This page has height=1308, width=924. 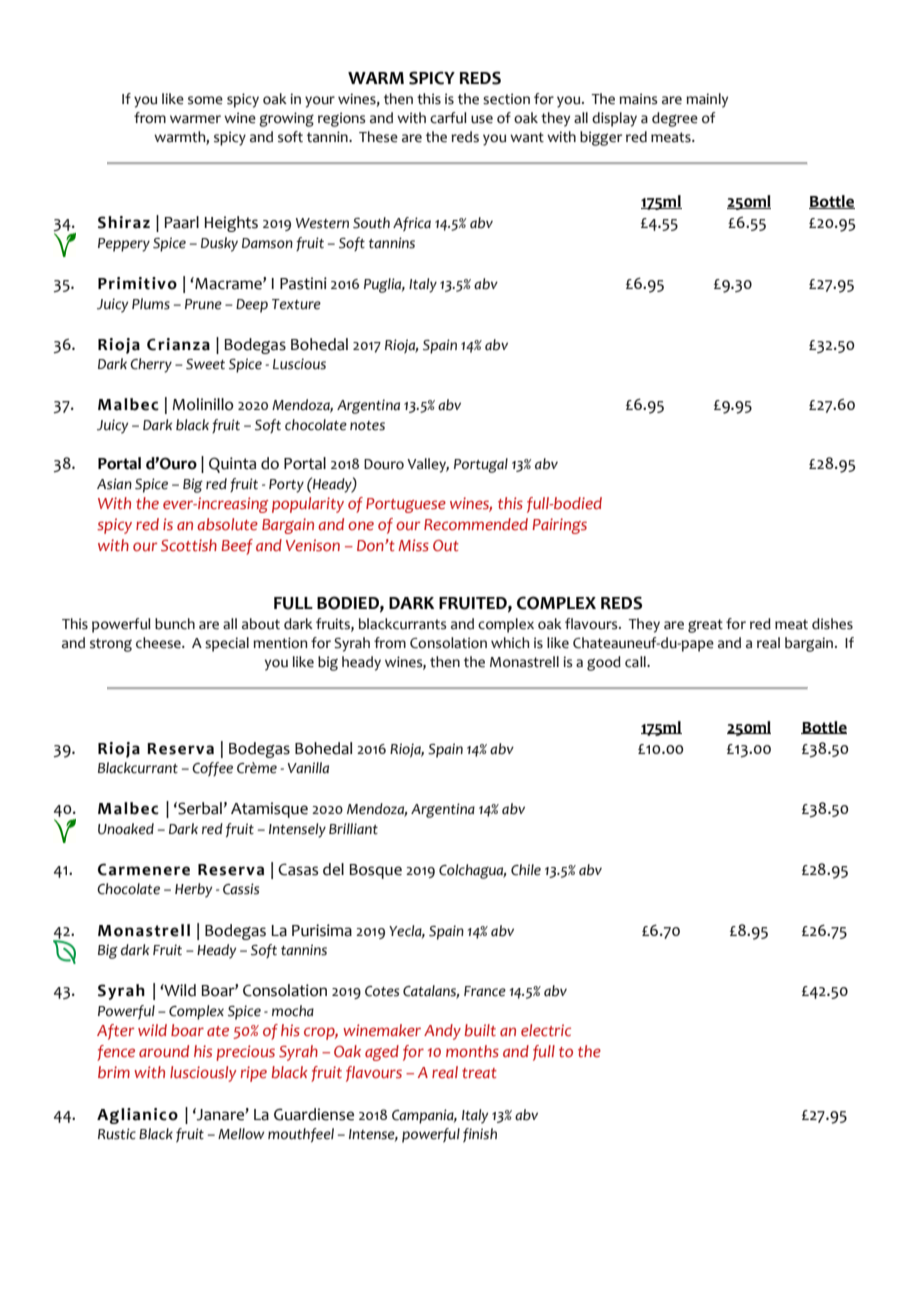 I want to click on Mellow, so click(x=241, y=1134).
